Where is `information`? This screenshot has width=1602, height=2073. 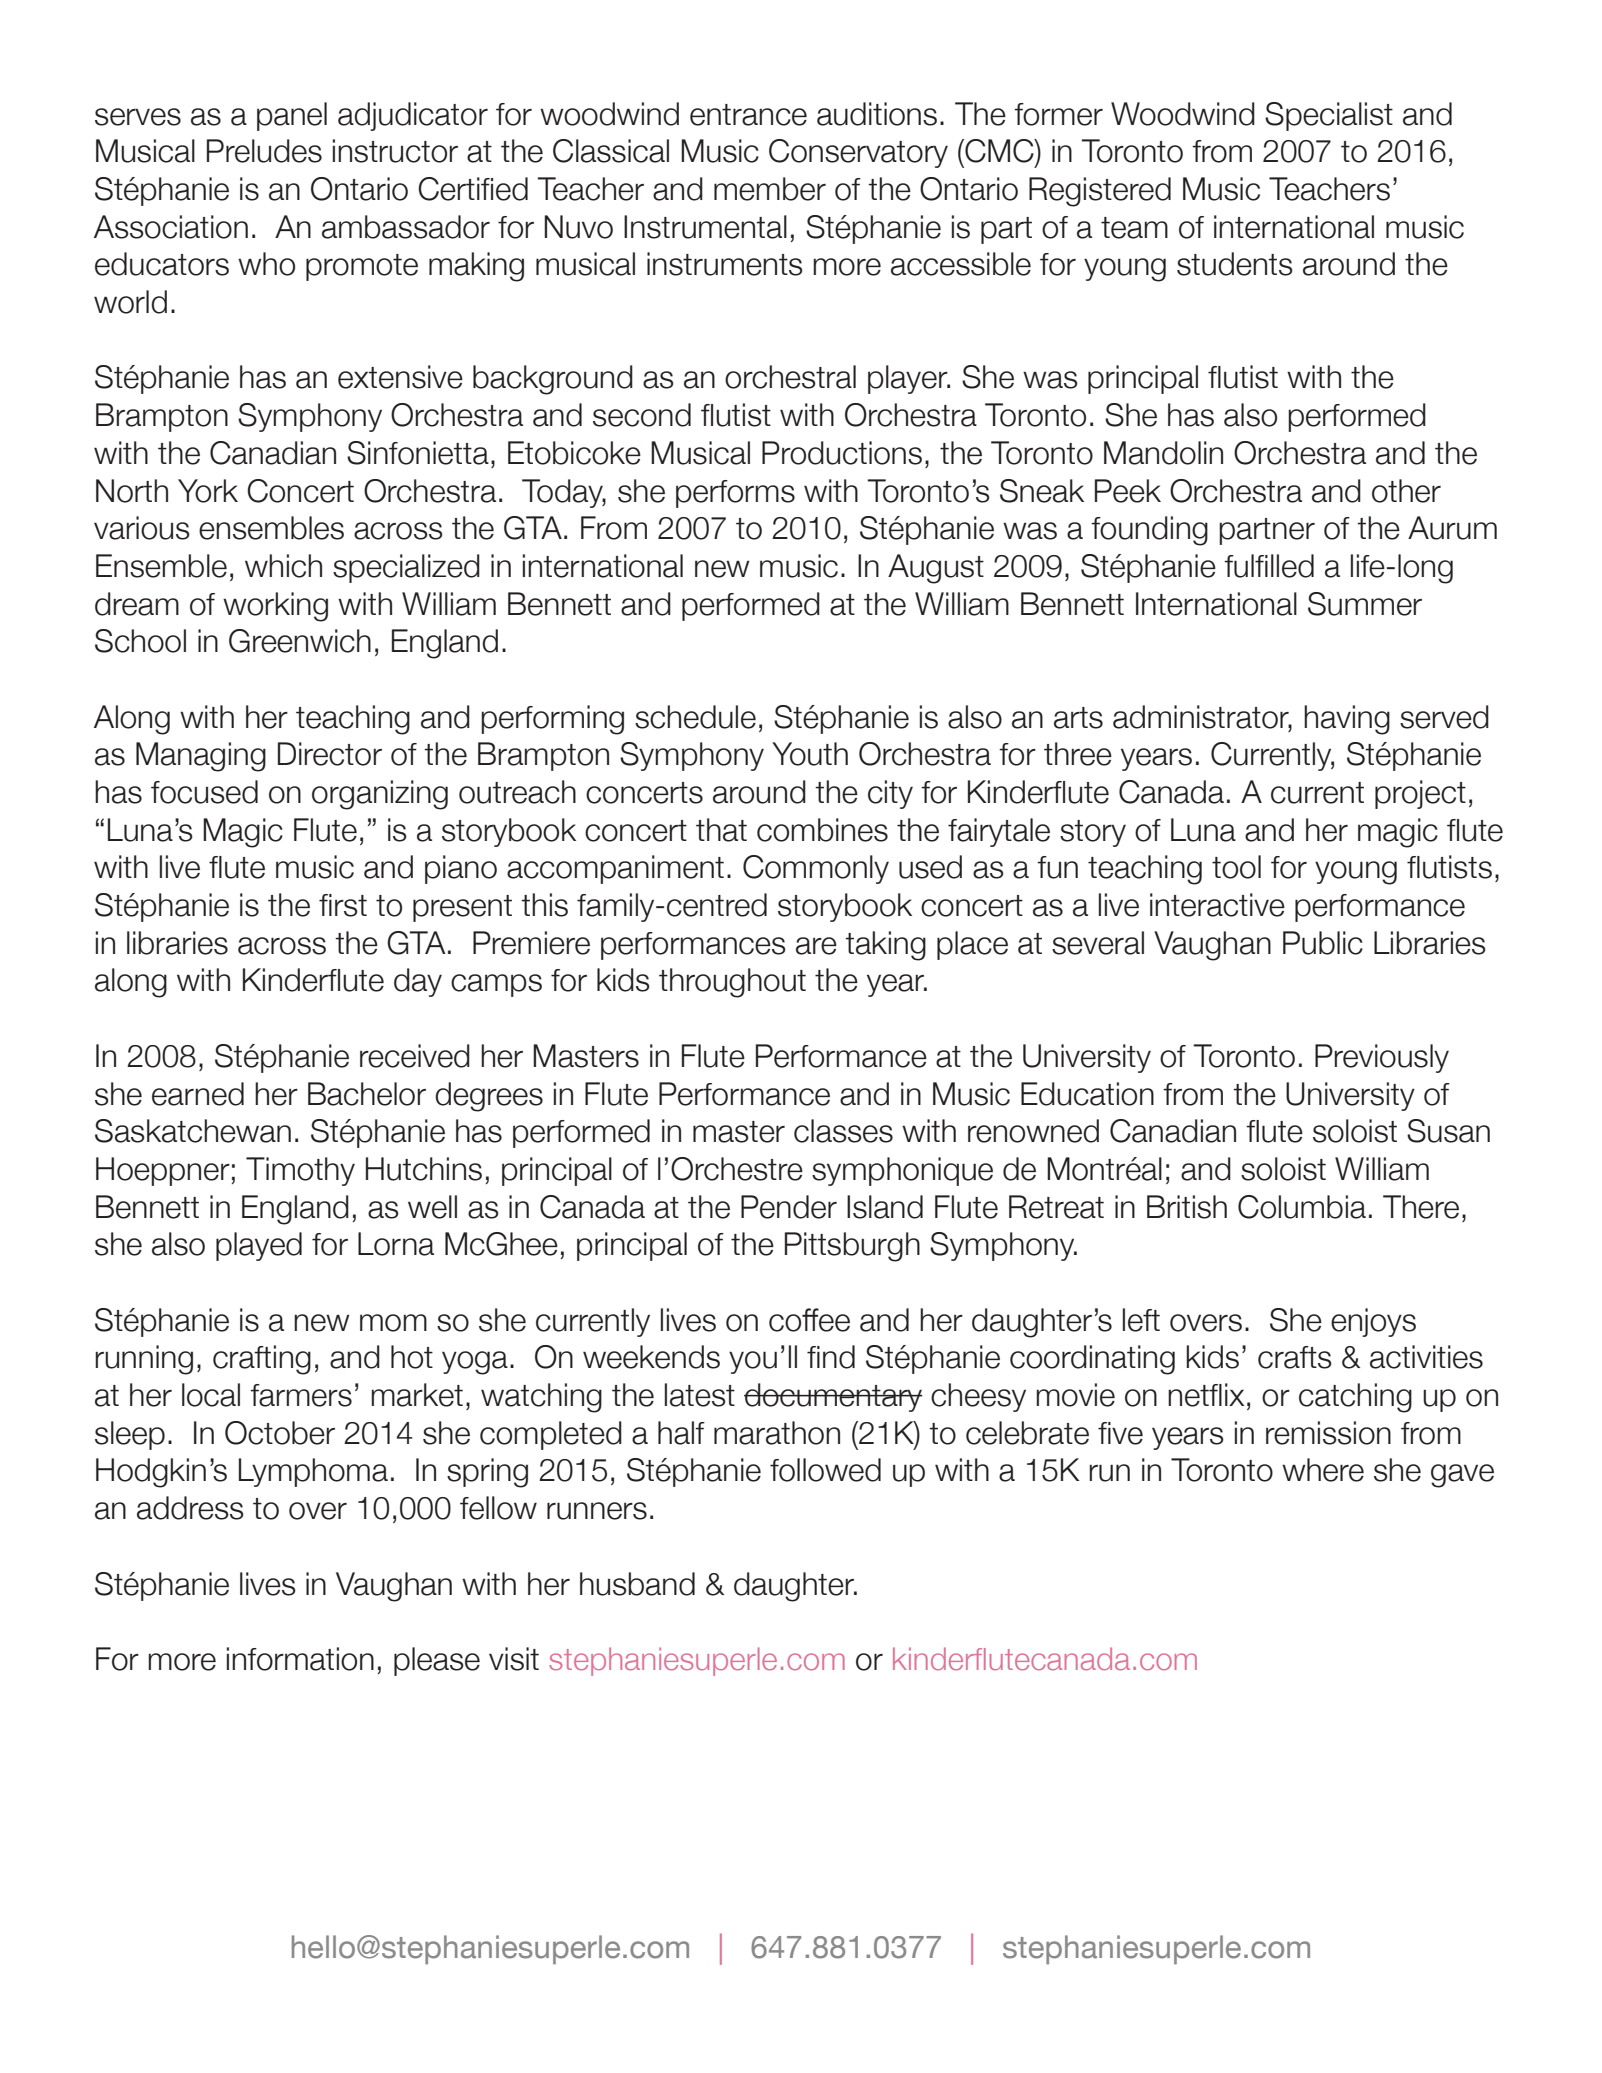
information is located at coordinates (300, 1659).
